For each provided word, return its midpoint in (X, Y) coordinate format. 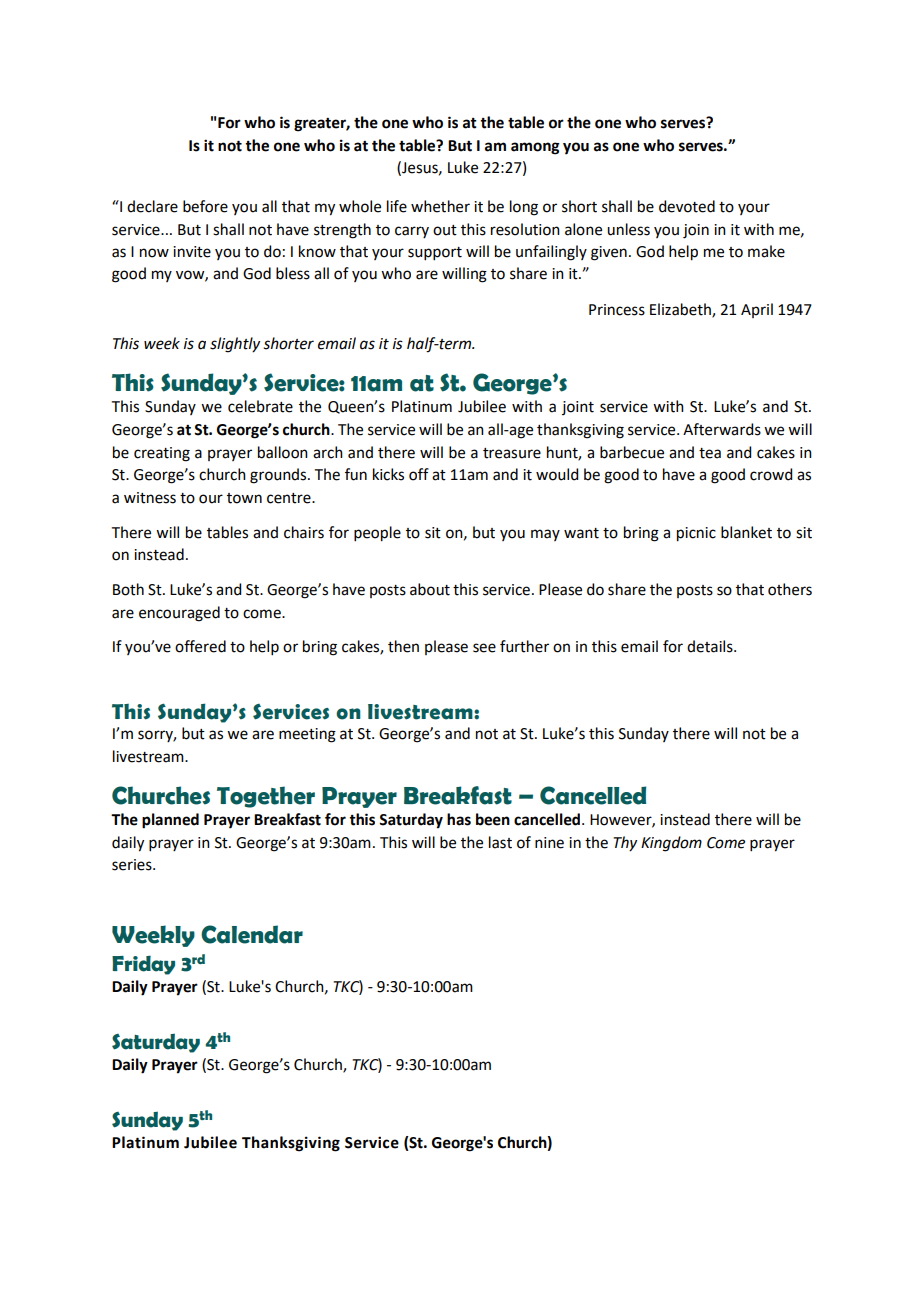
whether (440, 206)
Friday (143, 965)
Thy (625, 844)
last (500, 842)
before (205, 206)
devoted (687, 206)
